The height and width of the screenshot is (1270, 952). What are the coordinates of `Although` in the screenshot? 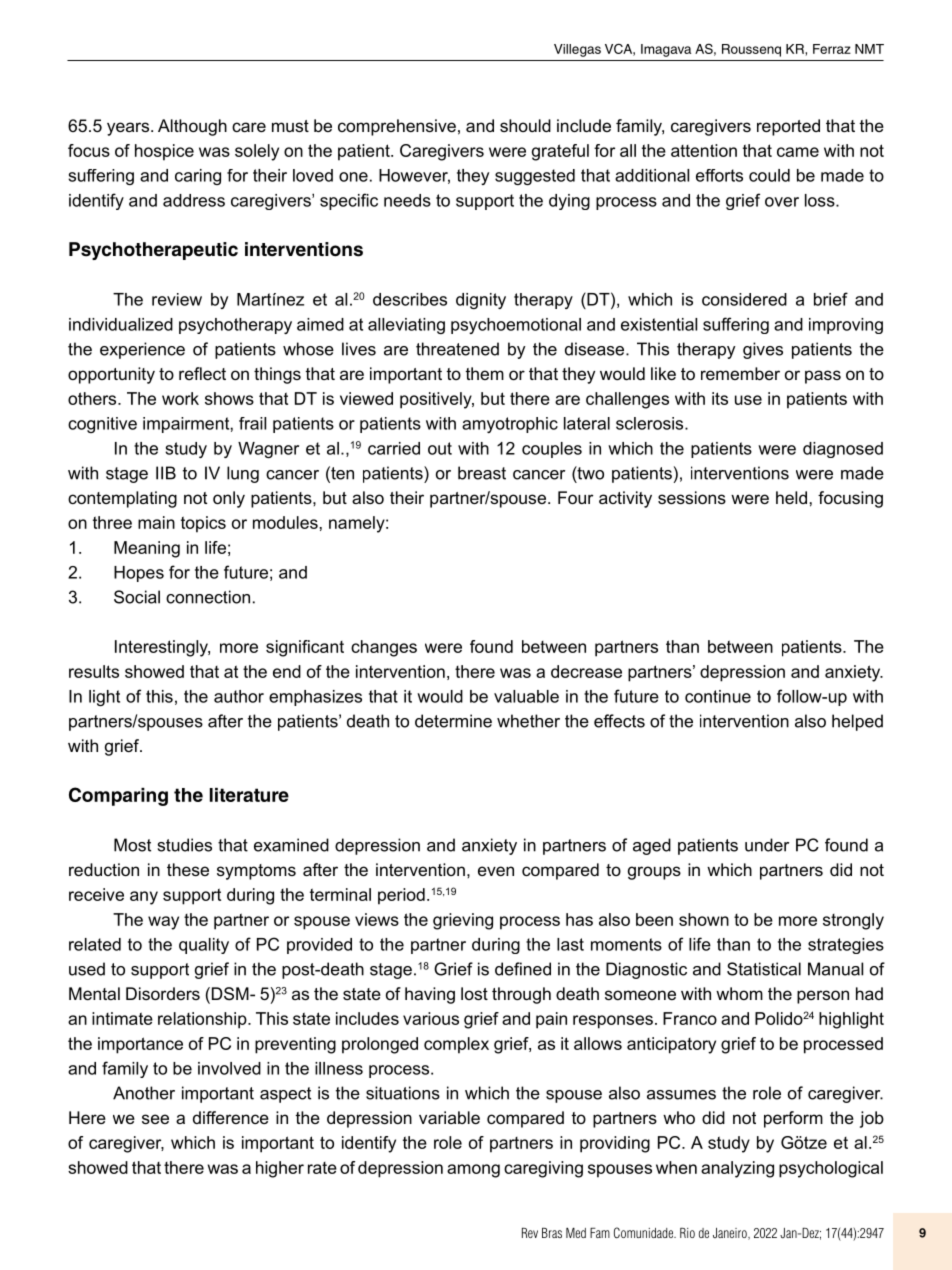 It's located at (192, 127).
